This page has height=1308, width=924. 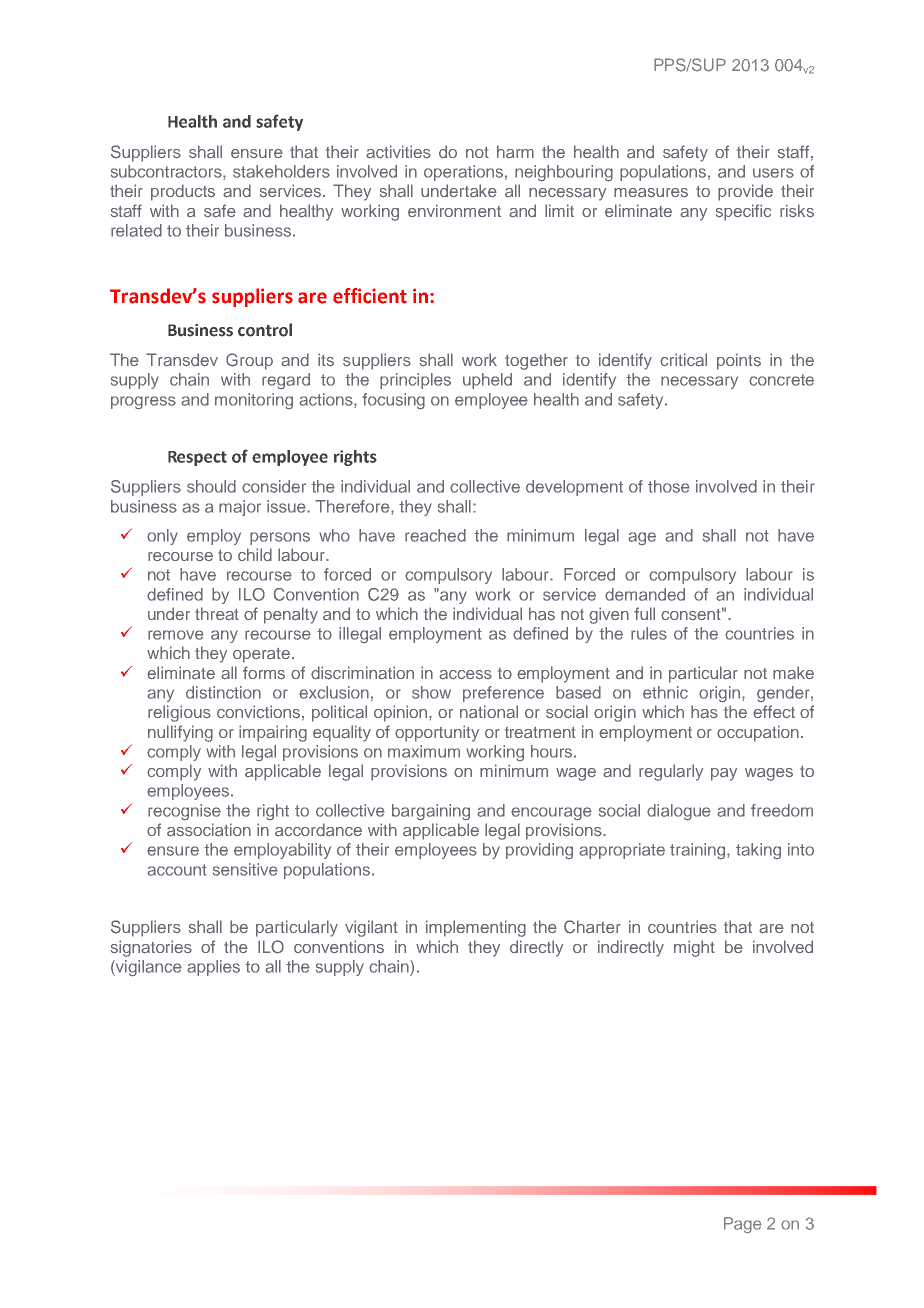 I want to click on applies, so click(x=213, y=968).
